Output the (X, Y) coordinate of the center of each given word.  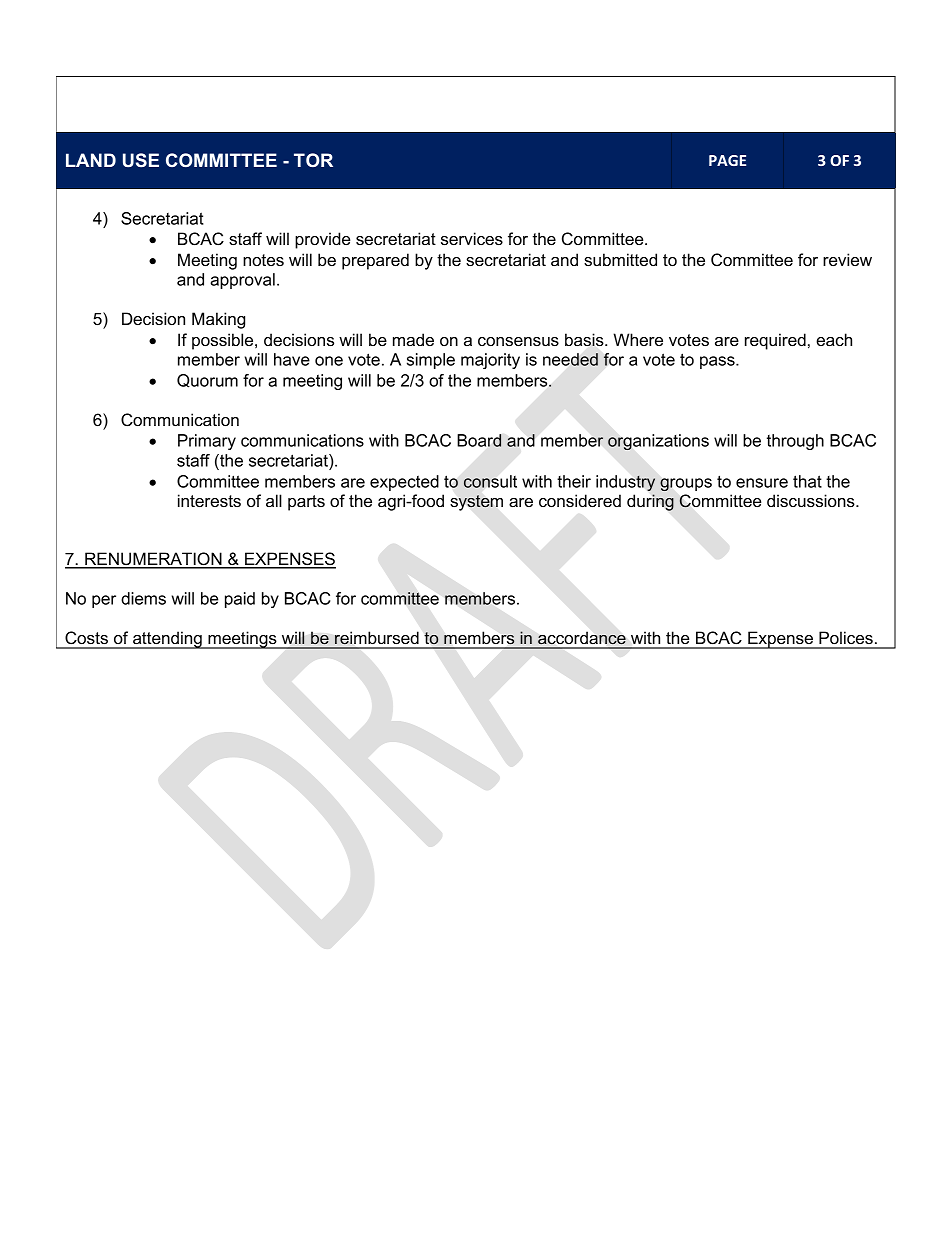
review (847, 259)
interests (209, 500)
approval (242, 281)
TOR (313, 160)
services (472, 238)
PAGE (727, 160)
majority (490, 361)
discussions (812, 500)
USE (141, 160)
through (795, 442)
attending (167, 640)
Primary (207, 442)
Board (479, 440)
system (476, 503)
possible (224, 341)
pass (718, 362)
